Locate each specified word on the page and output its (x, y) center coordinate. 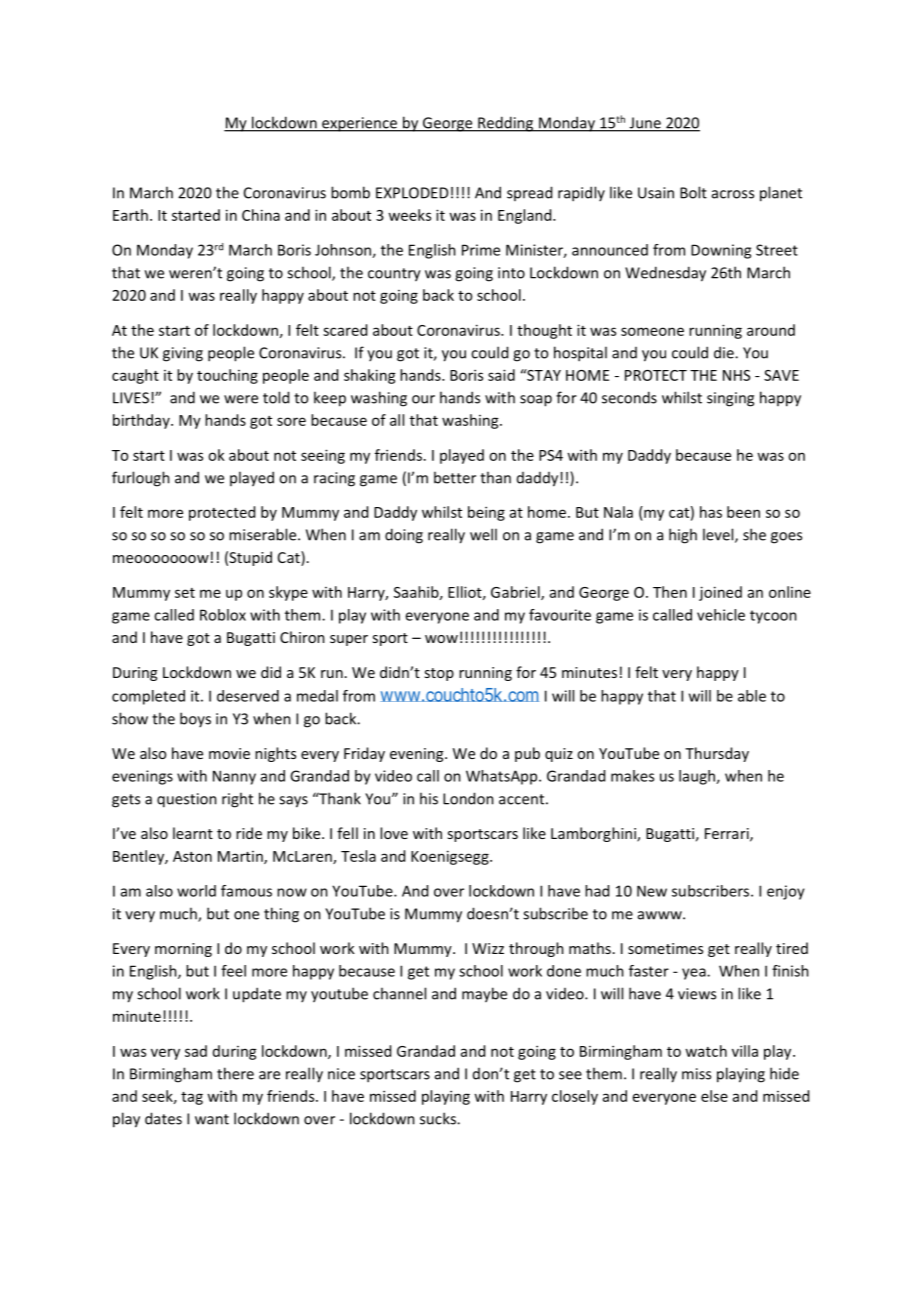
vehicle (721, 615)
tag (192, 1098)
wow (441, 639)
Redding (505, 124)
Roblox (223, 615)
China (261, 215)
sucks (439, 1118)
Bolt (693, 192)
